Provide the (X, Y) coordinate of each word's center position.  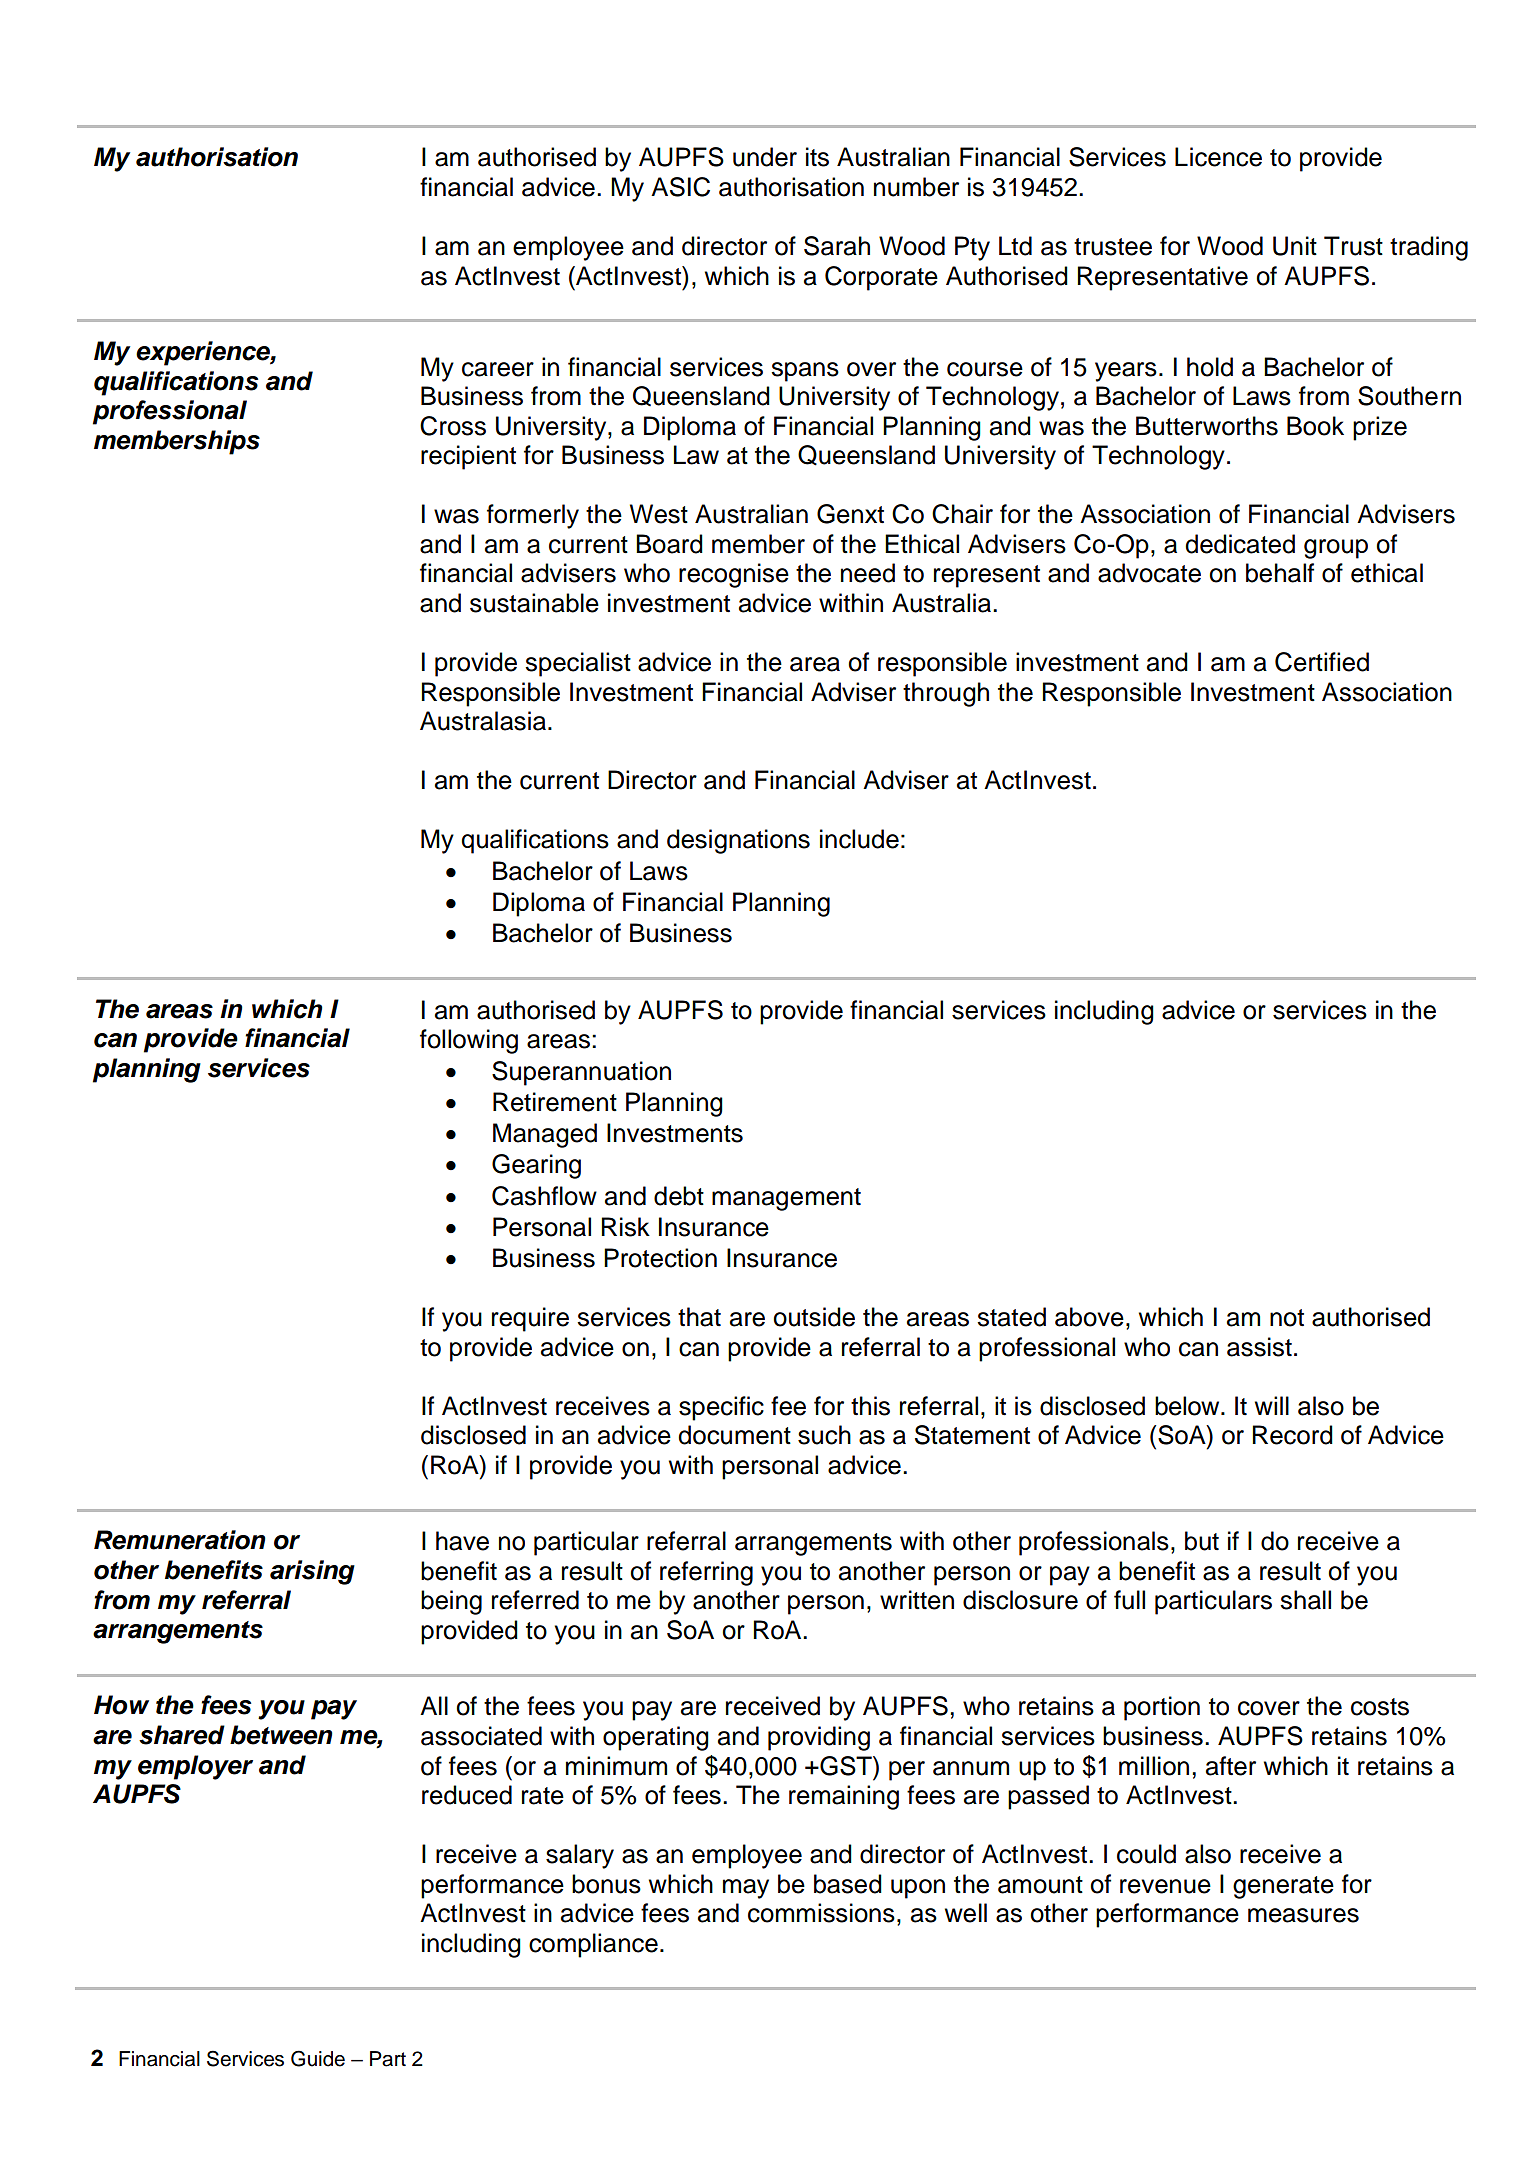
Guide (318, 2058)
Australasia (483, 721)
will (1272, 1405)
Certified (1322, 662)
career (498, 369)
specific (721, 1408)
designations (738, 841)
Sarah (837, 246)
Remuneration (180, 1540)
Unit (1295, 246)
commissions (821, 1913)
